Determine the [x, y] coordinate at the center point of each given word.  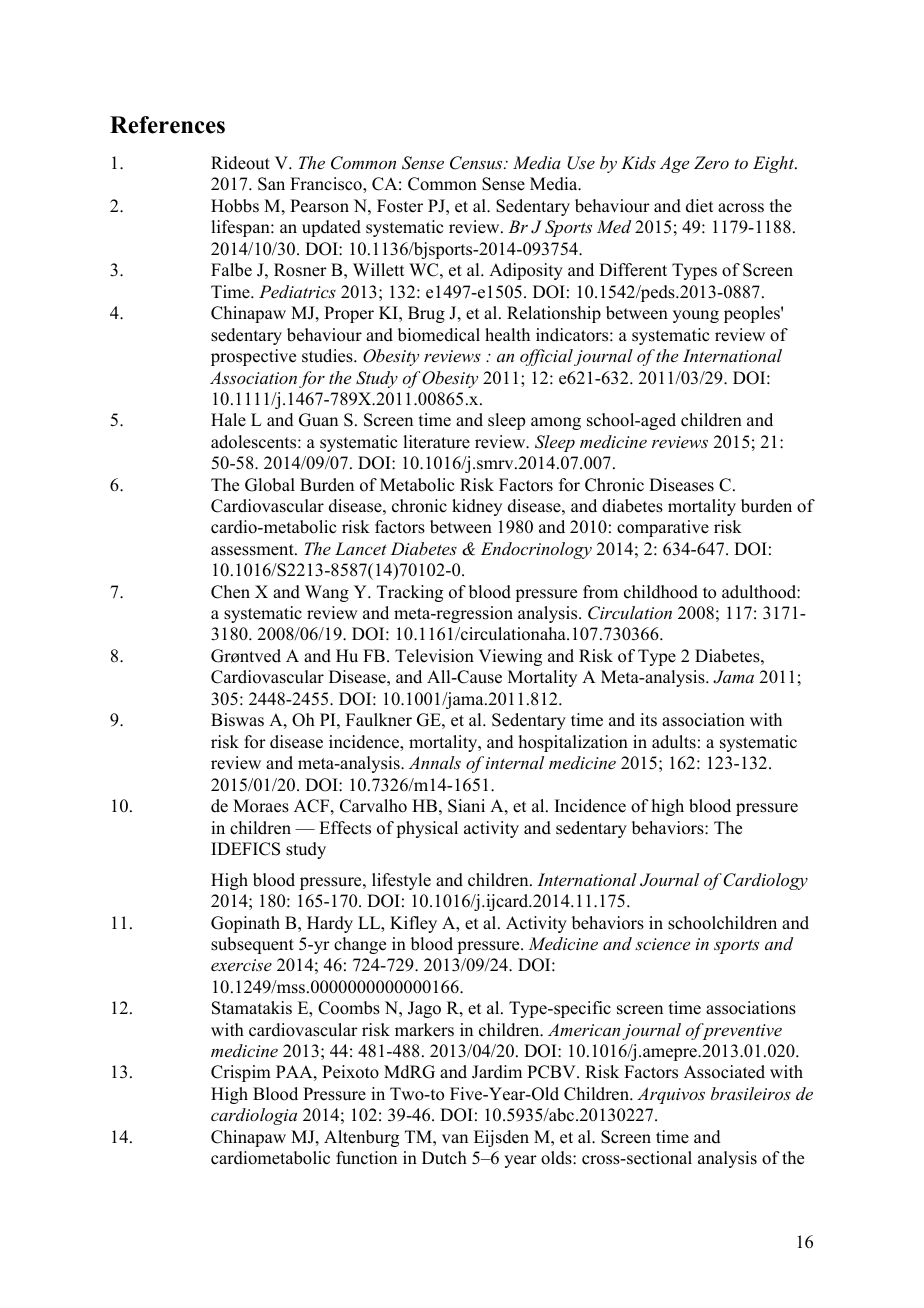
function [366, 1158]
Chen [230, 592]
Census [477, 163]
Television [434, 656]
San [271, 184]
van [455, 1138]
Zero [711, 162]
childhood [661, 592]
